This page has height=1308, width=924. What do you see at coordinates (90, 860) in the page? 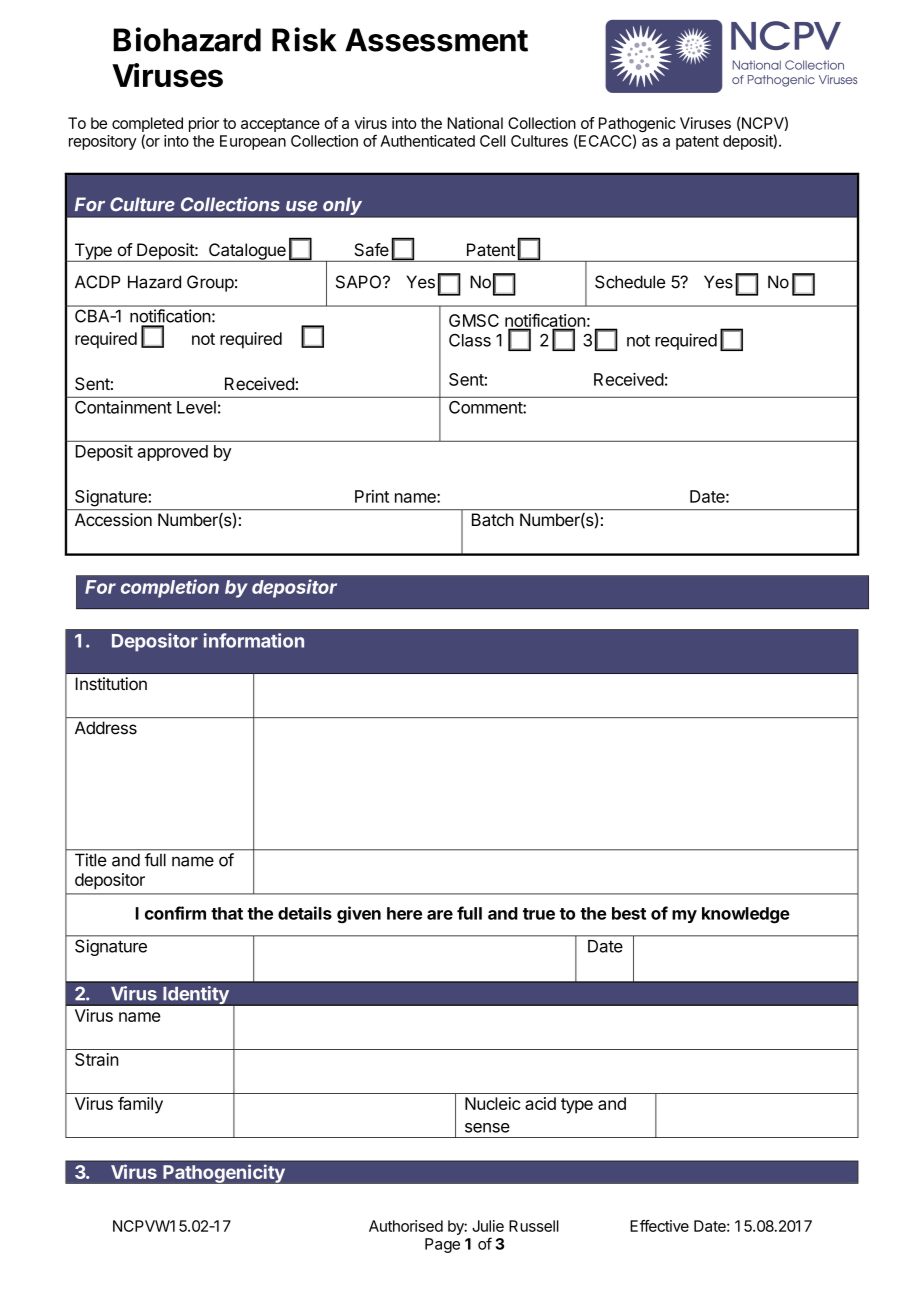
I see `Title` at bounding box center [90, 860].
